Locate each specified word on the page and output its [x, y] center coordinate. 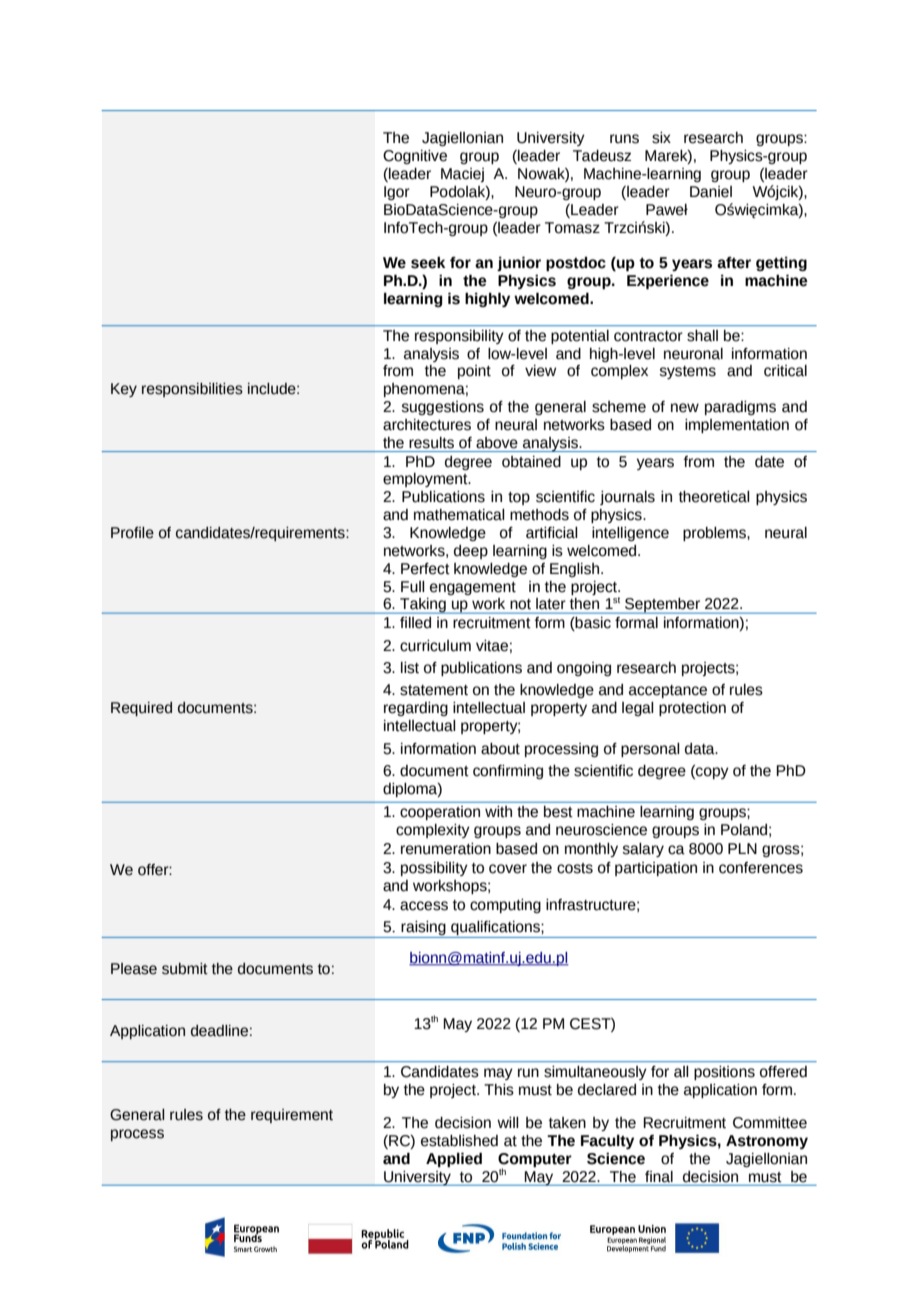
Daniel [711, 192]
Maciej [462, 175]
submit [185, 969]
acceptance [668, 691]
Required [141, 709]
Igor [397, 193]
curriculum [435, 646]
